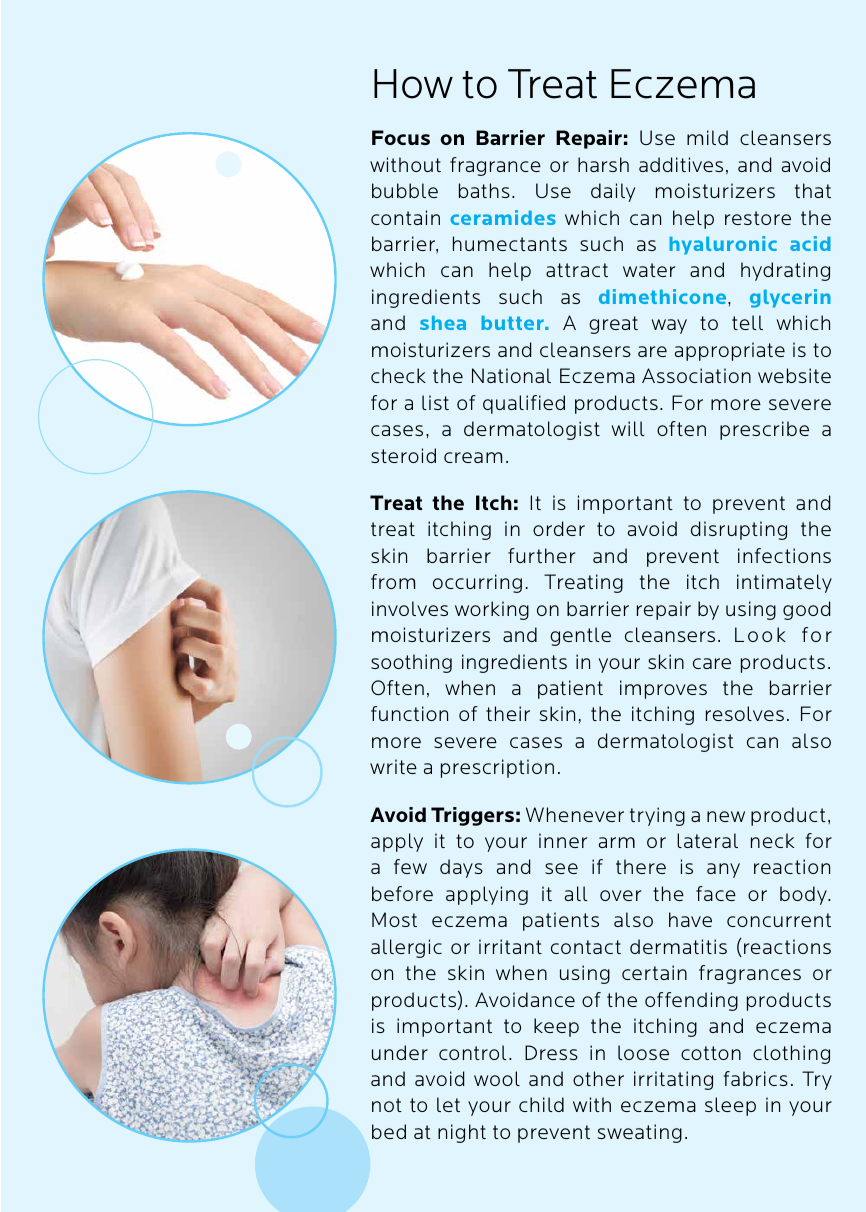 This screenshot has height=1212, width=866. Describe the element at coordinates (435, 402) in the screenshot. I see `list` at that location.
